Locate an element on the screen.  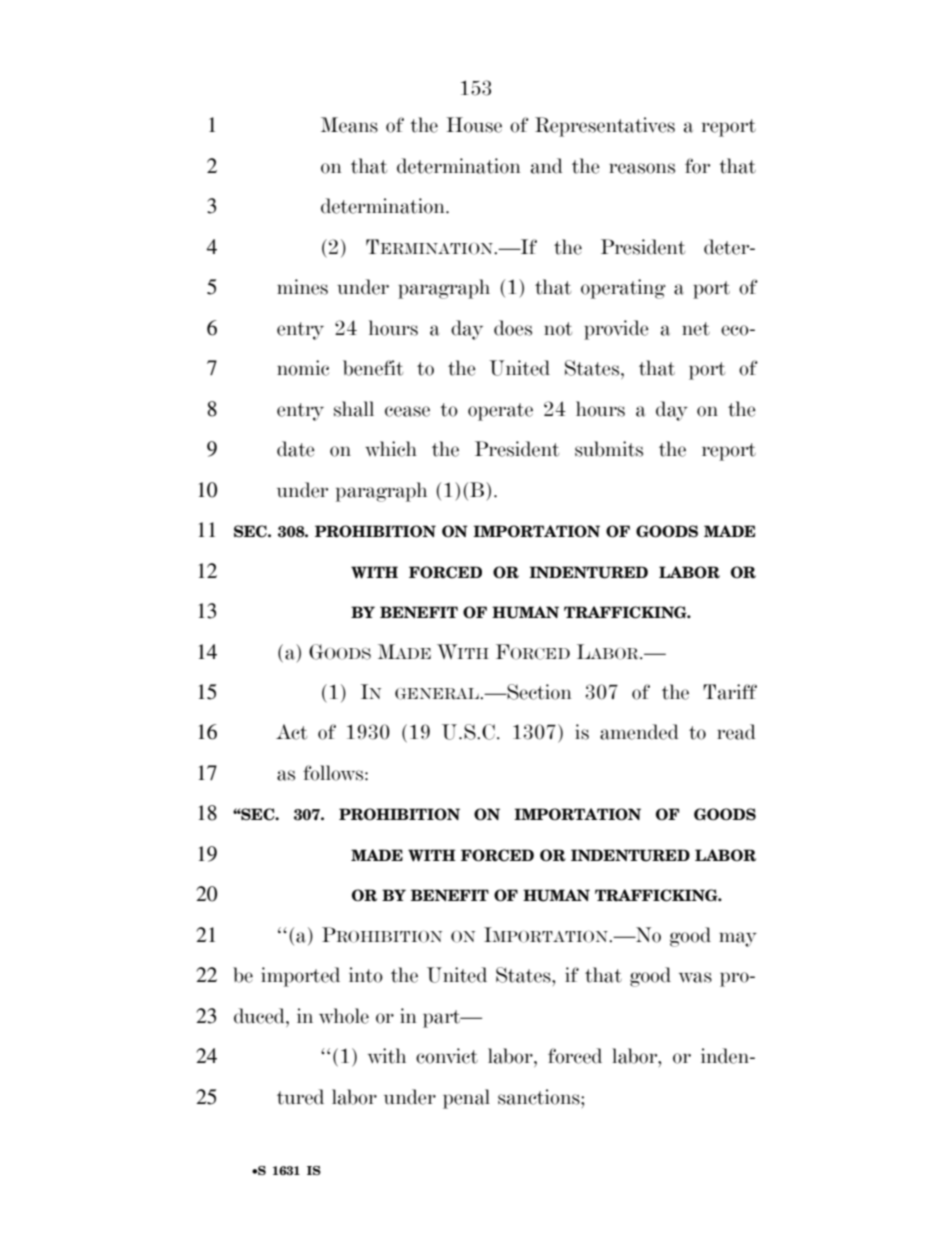
operate is located at coordinates (500, 412).
